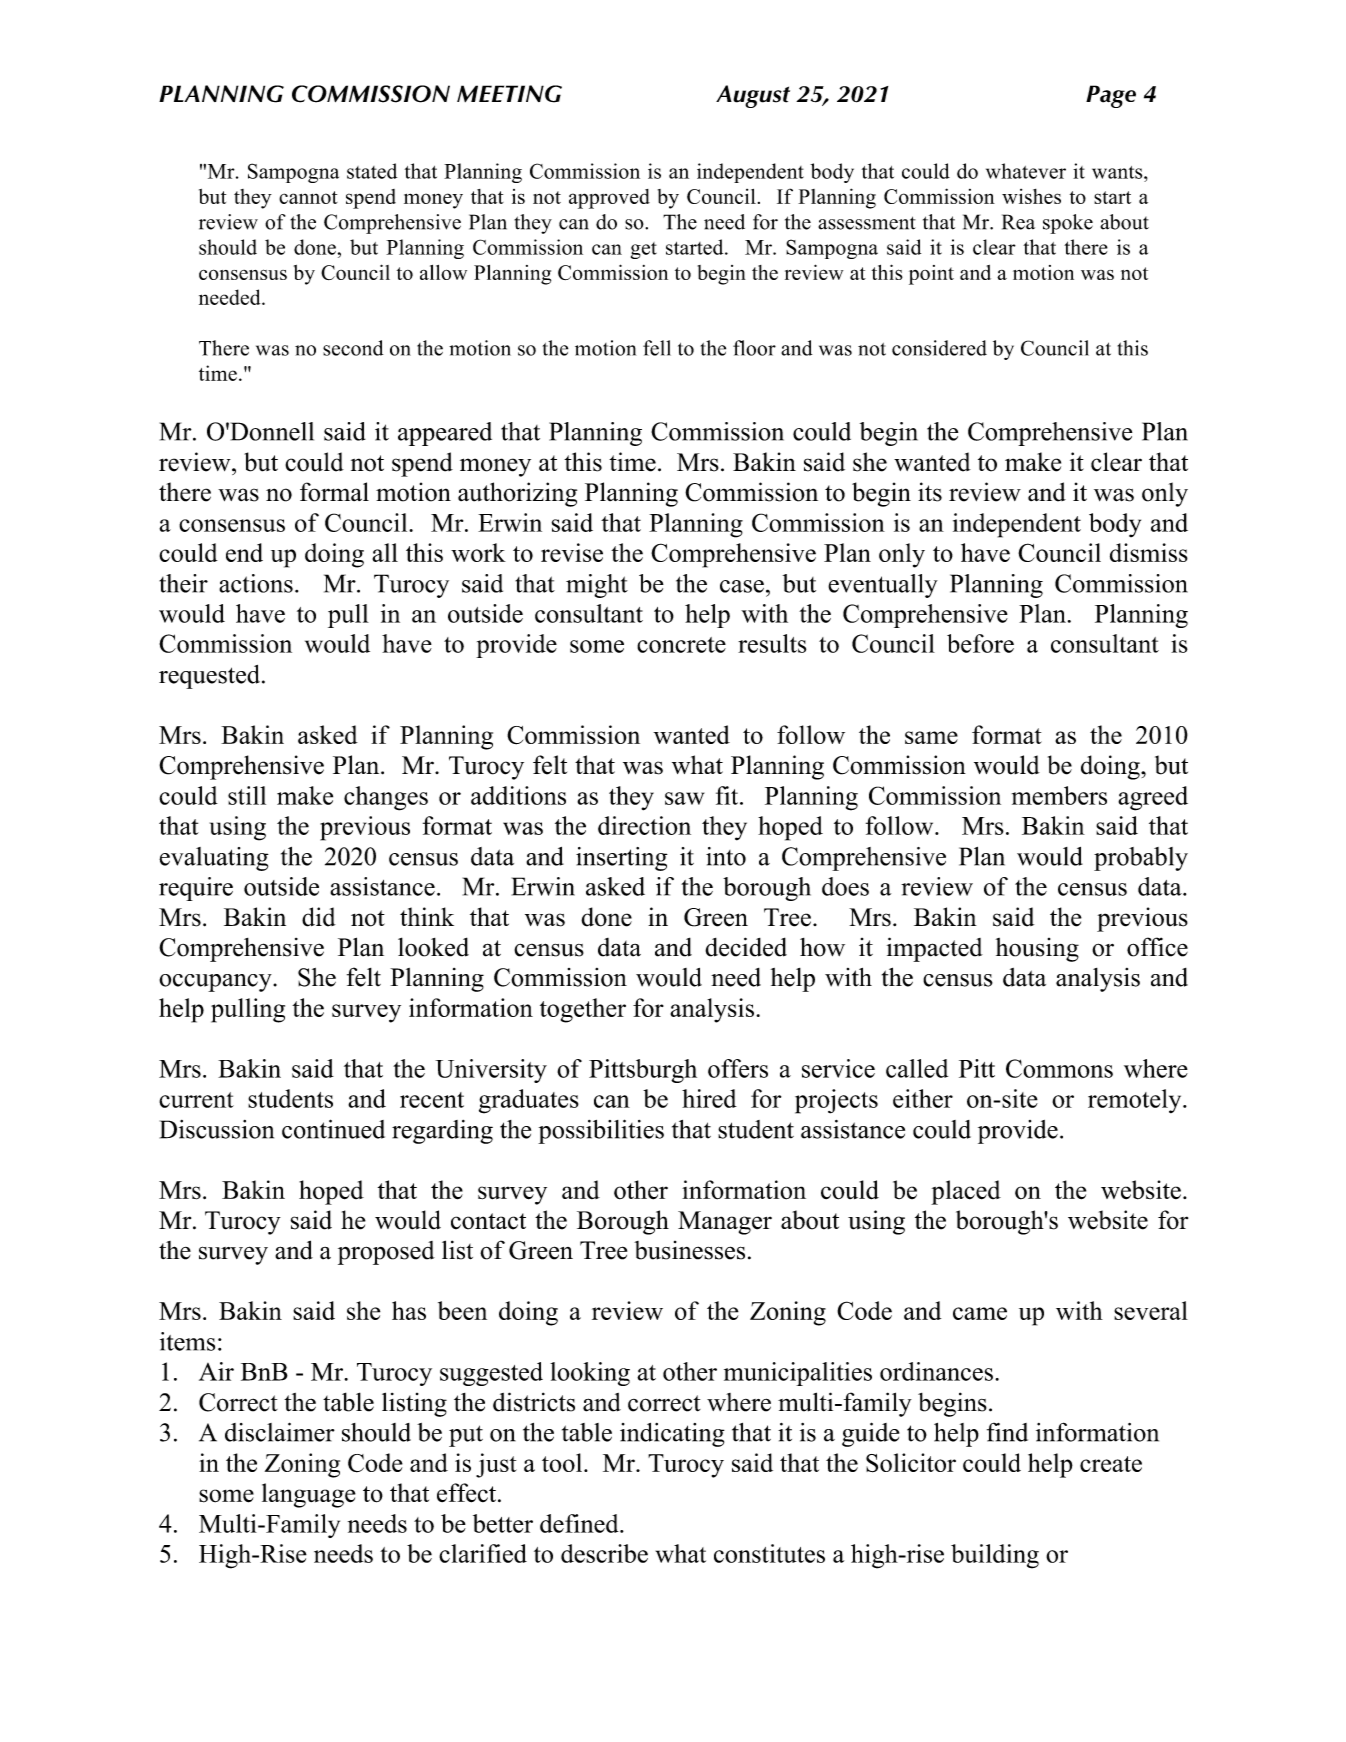 The height and width of the image is (1742, 1346). I want to click on still, so click(247, 795).
